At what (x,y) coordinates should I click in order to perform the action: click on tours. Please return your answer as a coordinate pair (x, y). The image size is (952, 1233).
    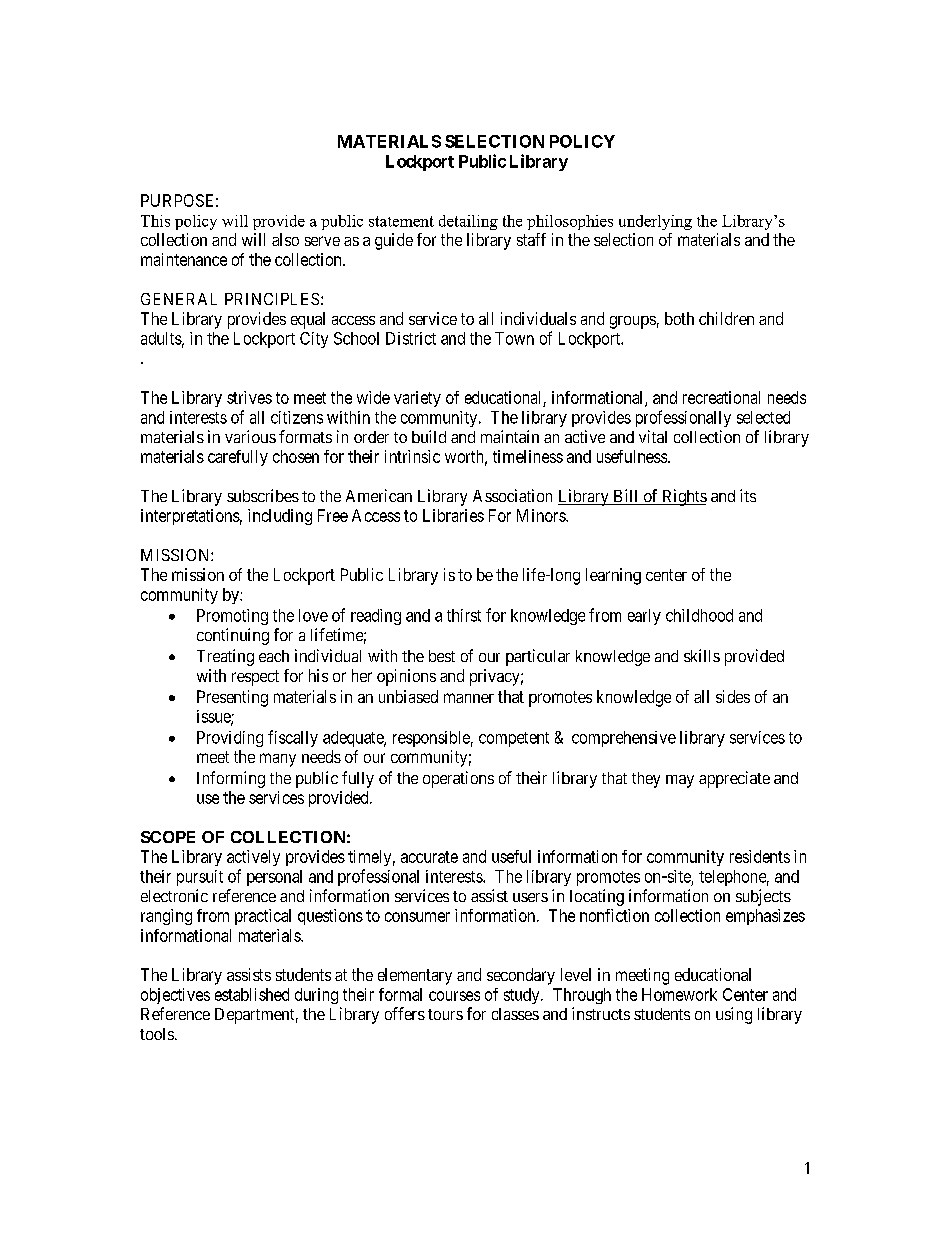
    Looking at the image, I should click on (445, 1014).
